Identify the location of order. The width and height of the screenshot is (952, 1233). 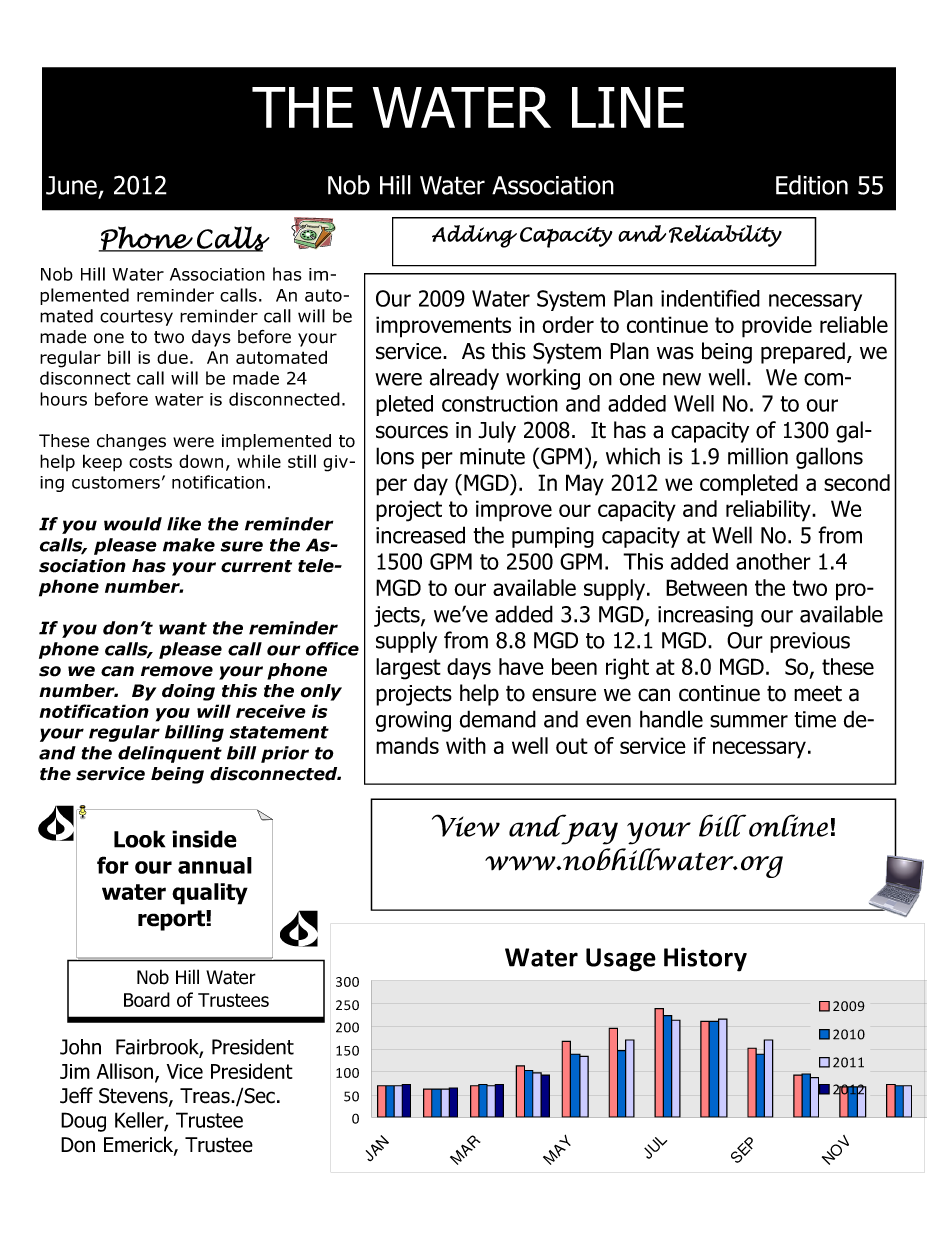
(568, 324).
